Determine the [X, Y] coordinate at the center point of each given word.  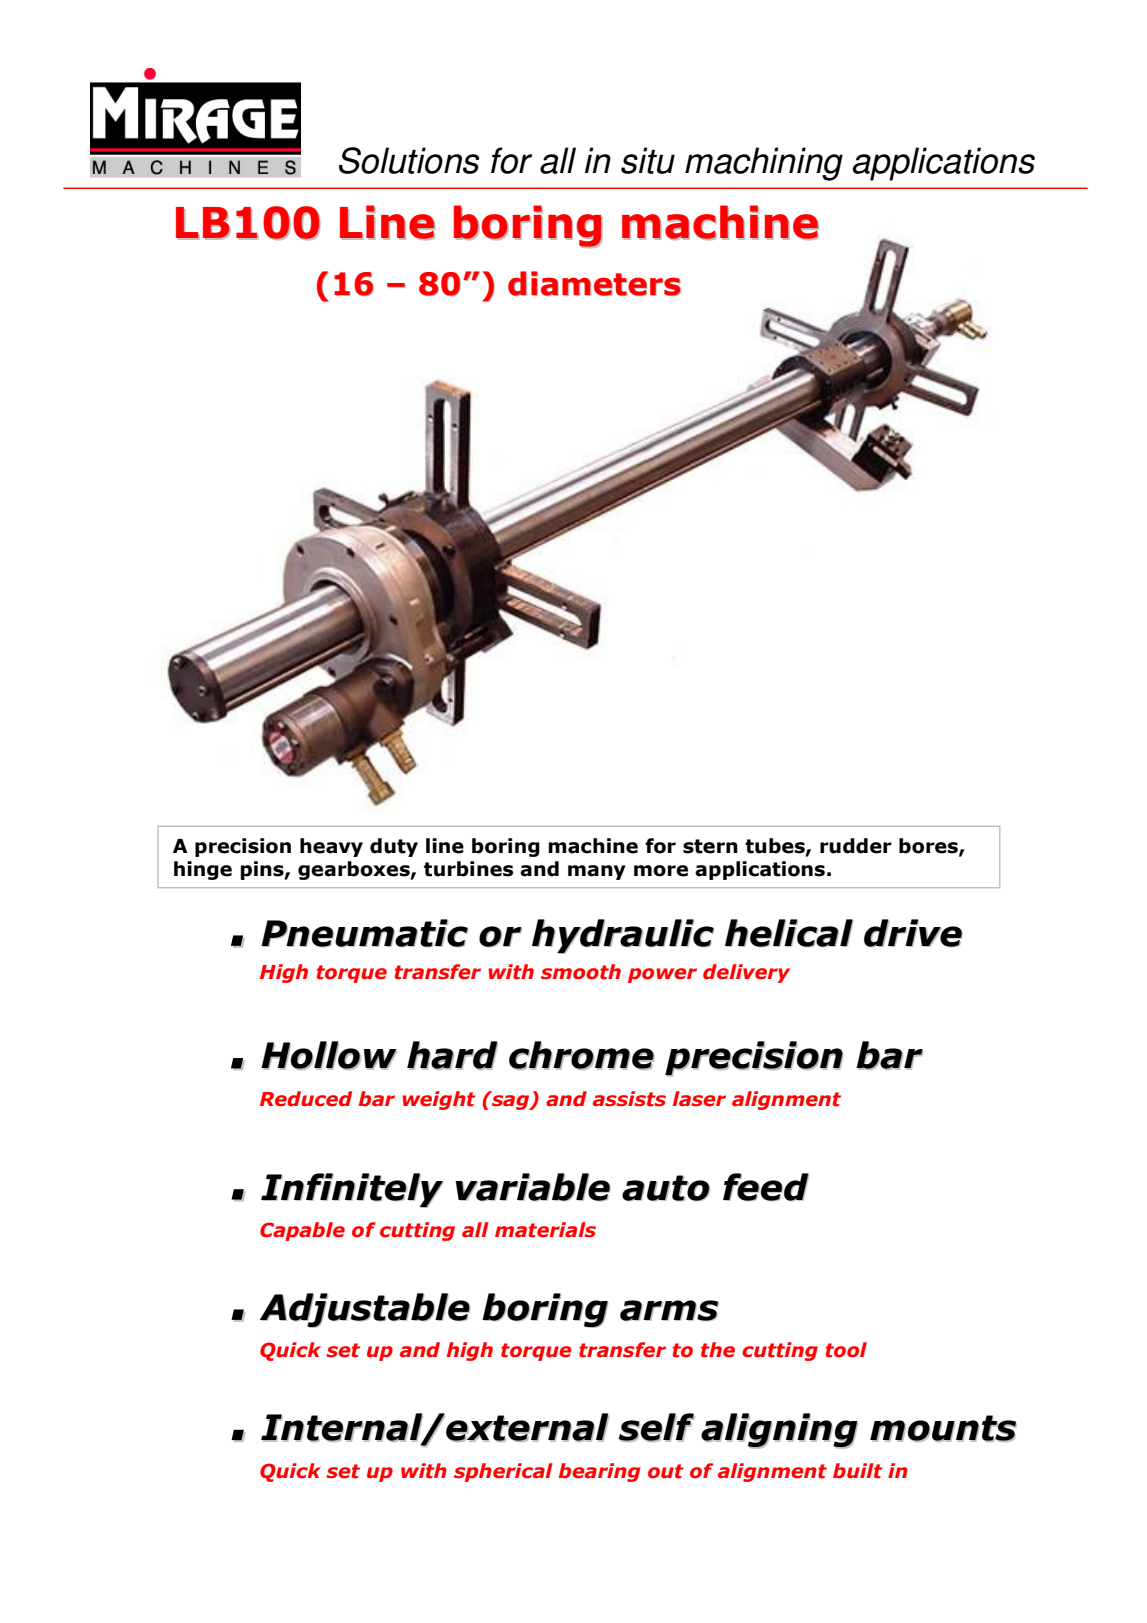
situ [648, 160]
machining [764, 164]
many [597, 872]
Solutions [409, 160]
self [656, 1427]
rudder [856, 846]
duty [394, 847]
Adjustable [365, 1310]
